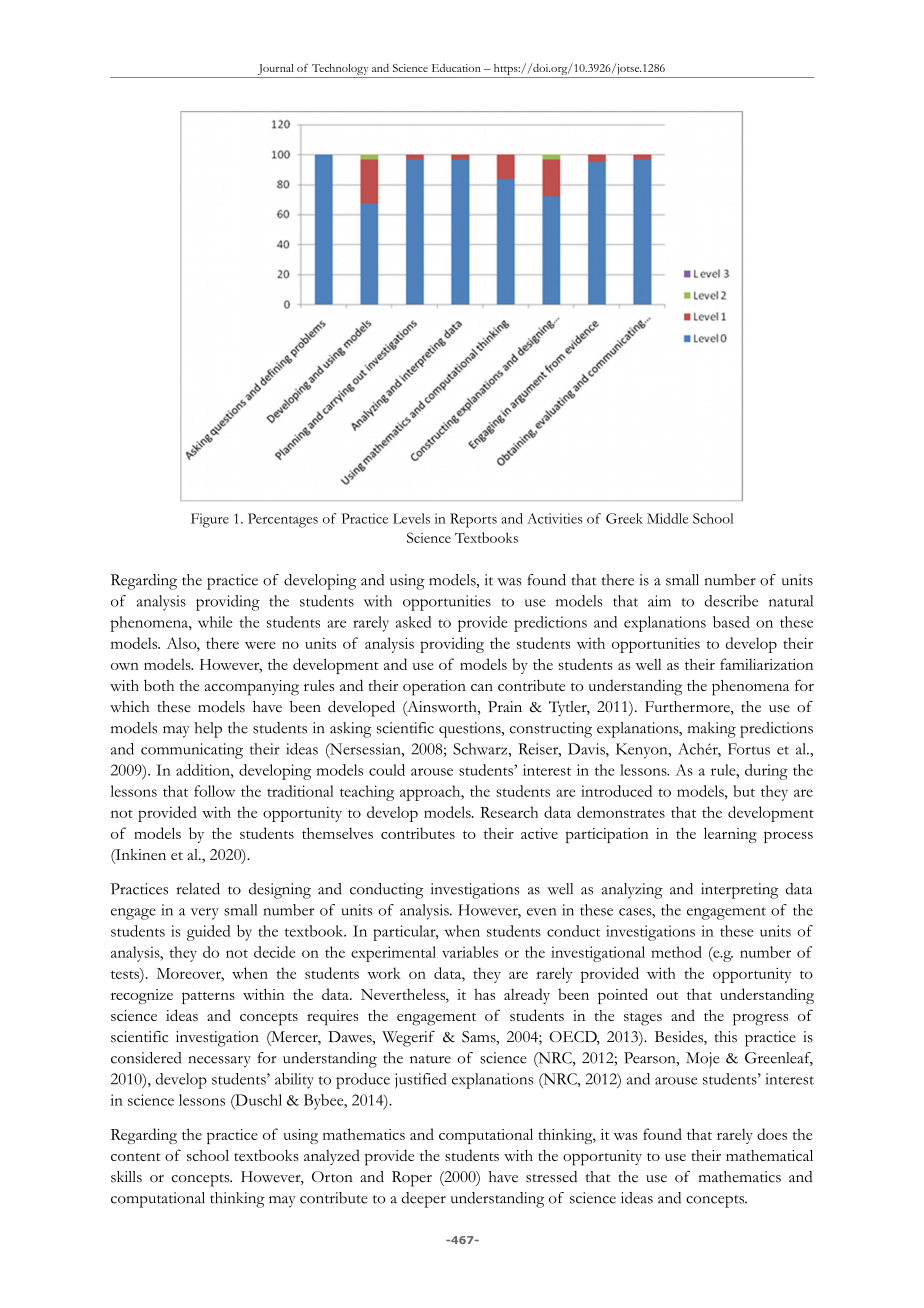  What do you see at coordinates (412, 1179) in the screenshot?
I see `Roper` at bounding box center [412, 1179].
